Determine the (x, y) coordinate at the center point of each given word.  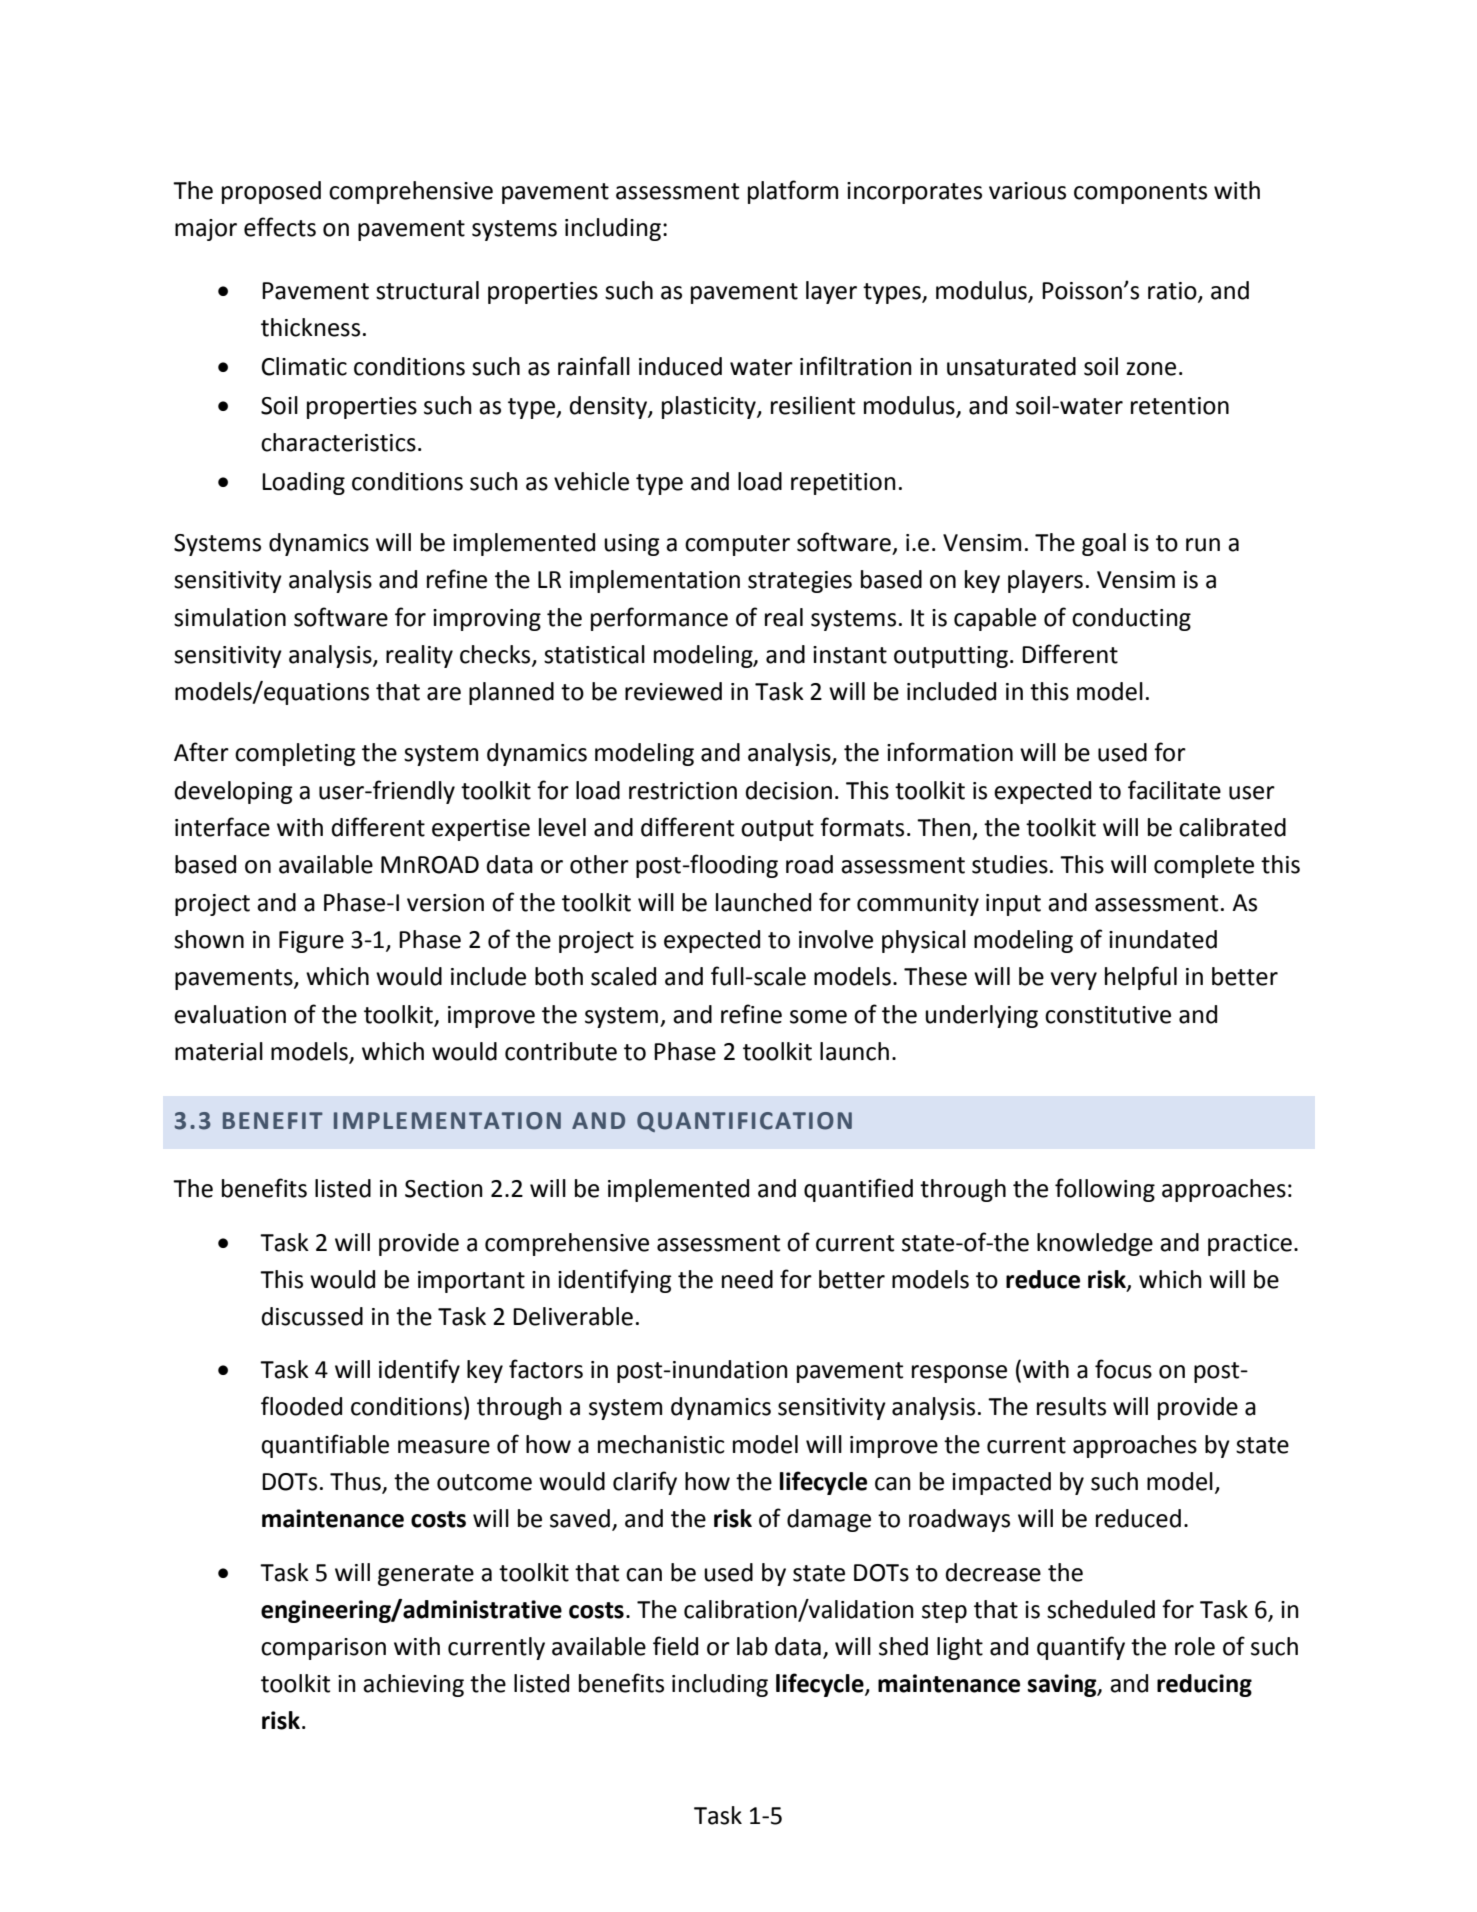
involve (836, 939)
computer (737, 545)
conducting (1131, 619)
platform (793, 192)
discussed (312, 1316)
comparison (323, 1649)
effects (280, 227)
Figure (311, 942)
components (1140, 193)
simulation (230, 617)
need (747, 1279)
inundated (1163, 939)
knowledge (1095, 1244)
